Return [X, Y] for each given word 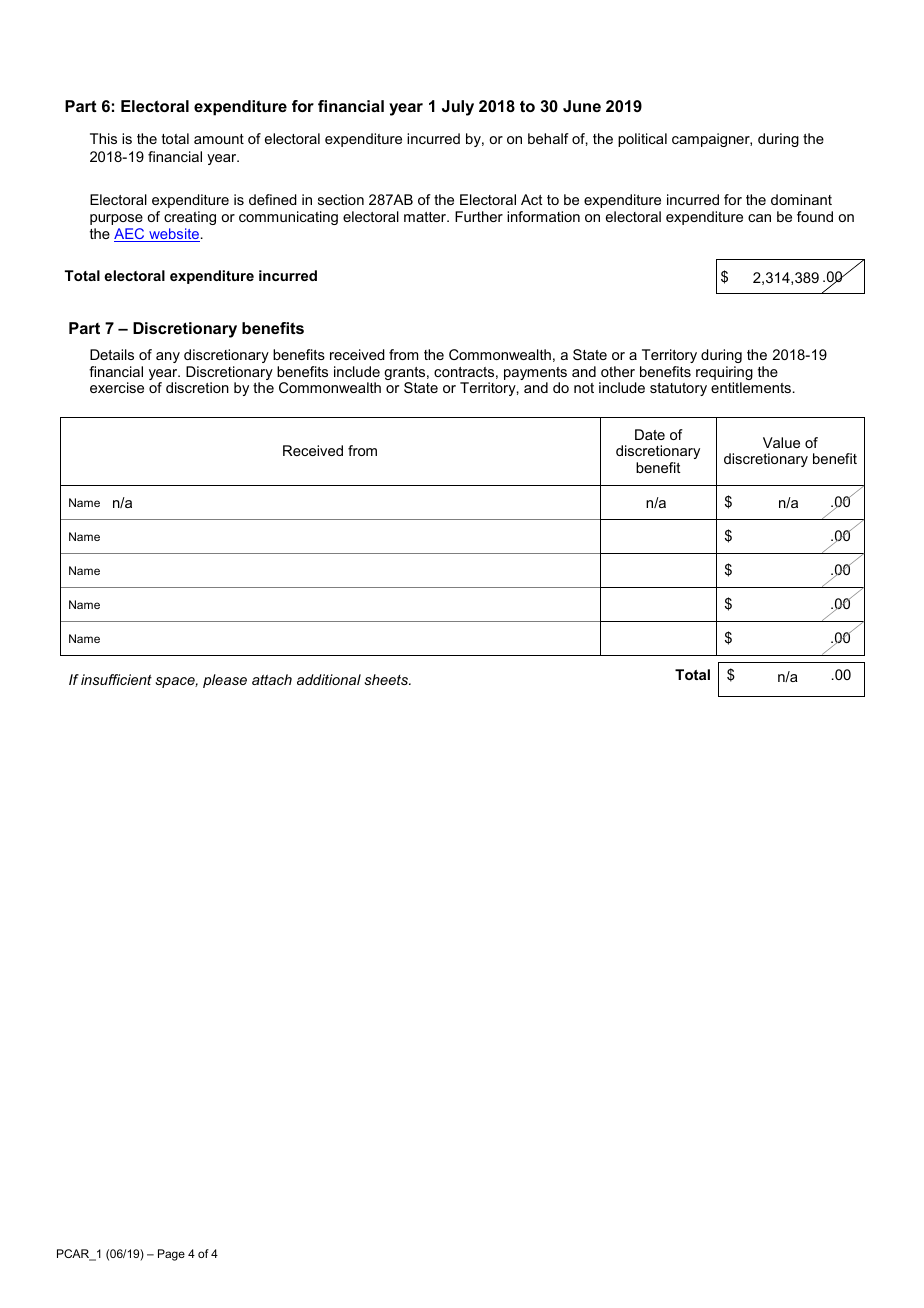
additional [329, 679]
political [642, 140]
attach [272, 679]
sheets [387, 679]
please [225, 681]
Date [650, 434]
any [168, 357]
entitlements [751, 387]
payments [535, 375]
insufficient [116, 679]
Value [781, 442]
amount [219, 139]
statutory [678, 389]
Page [171, 1255]
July [458, 108]
